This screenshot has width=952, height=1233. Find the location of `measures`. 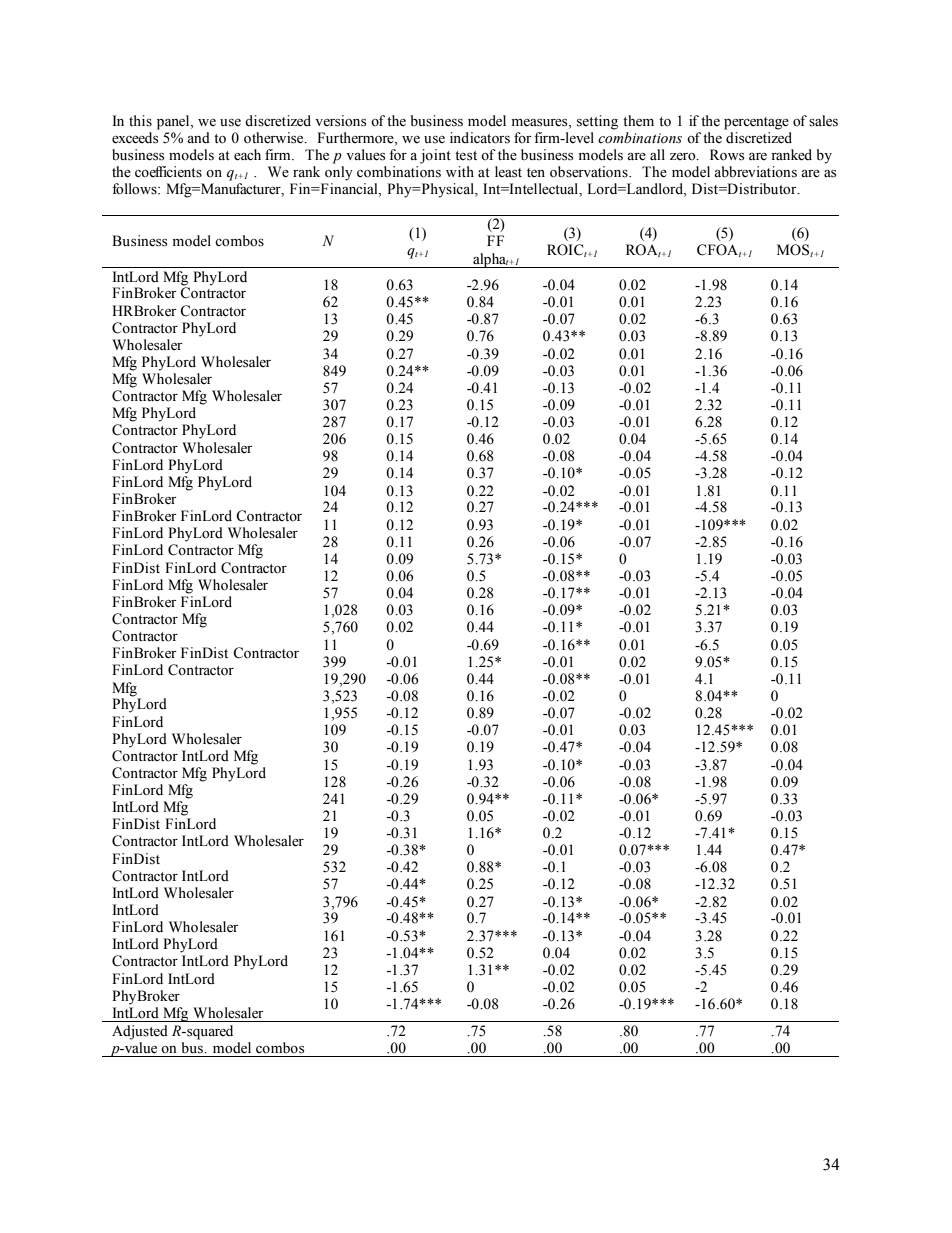

measures is located at coordinates (541, 123).
